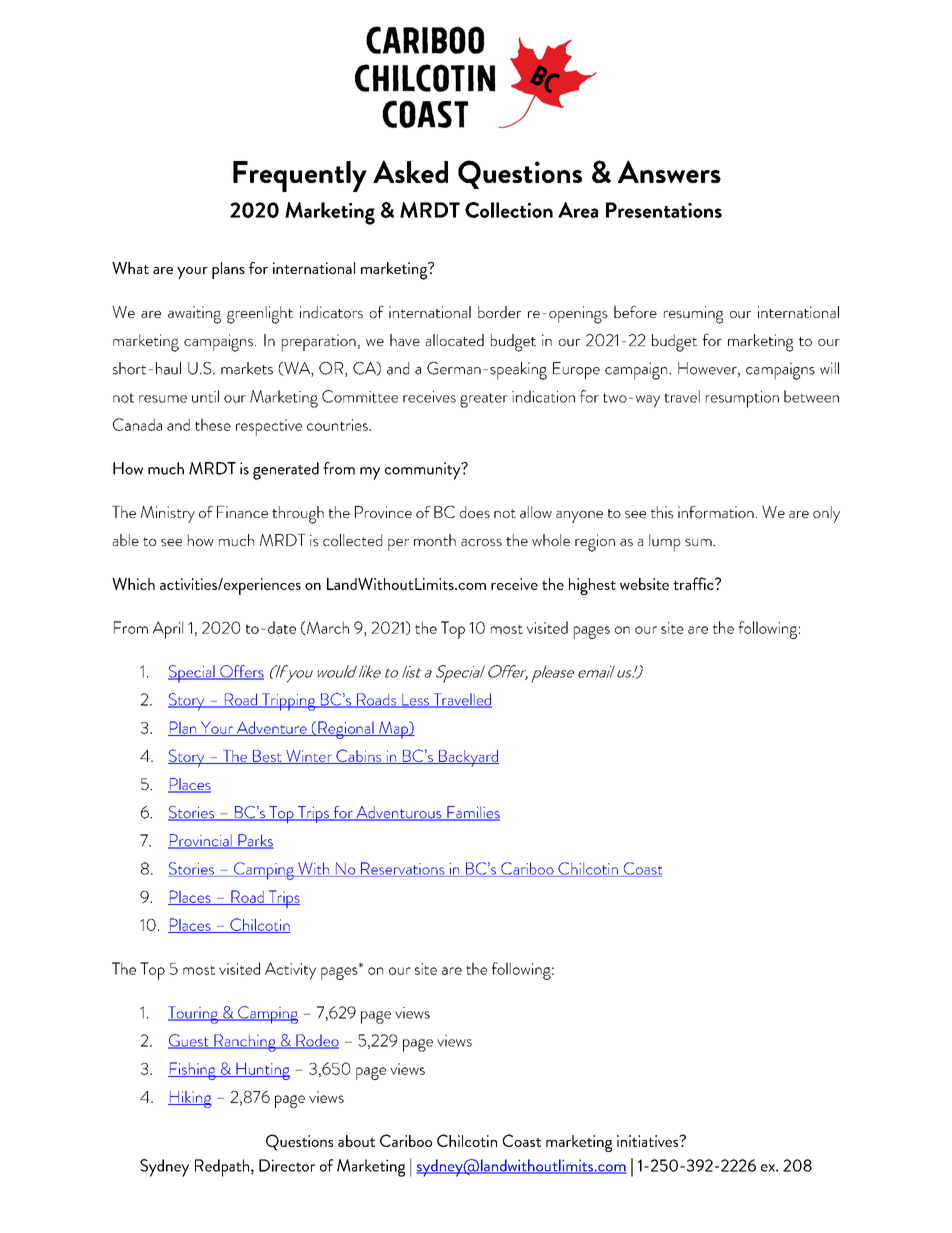 The width and height of the page is (952, 1233). What do you see at coordinates (168, 630) in the page?
I see `April` at bounding box center [168, 630].
